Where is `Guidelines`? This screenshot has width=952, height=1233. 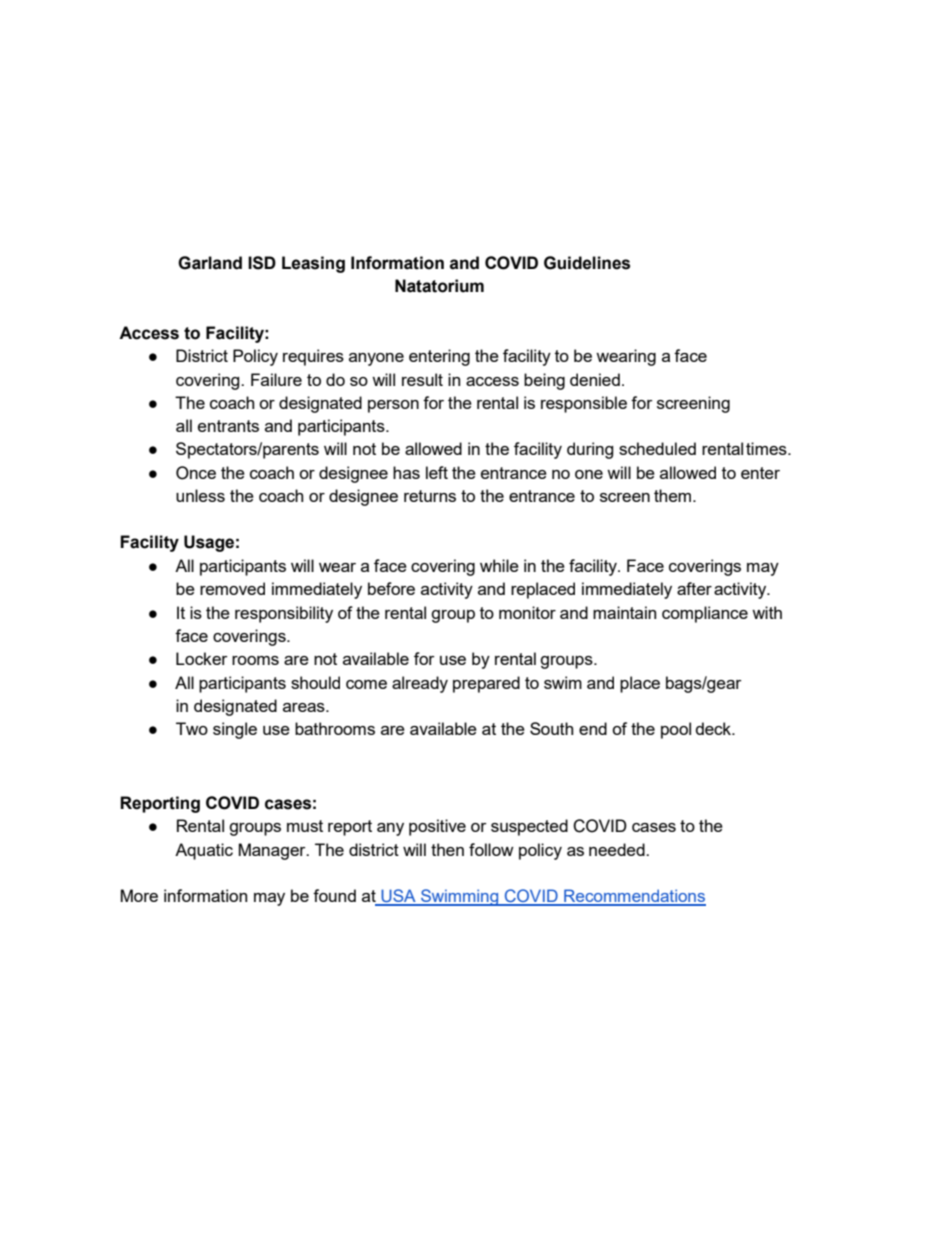
Guidelines is located at coordinates (587, 263).
